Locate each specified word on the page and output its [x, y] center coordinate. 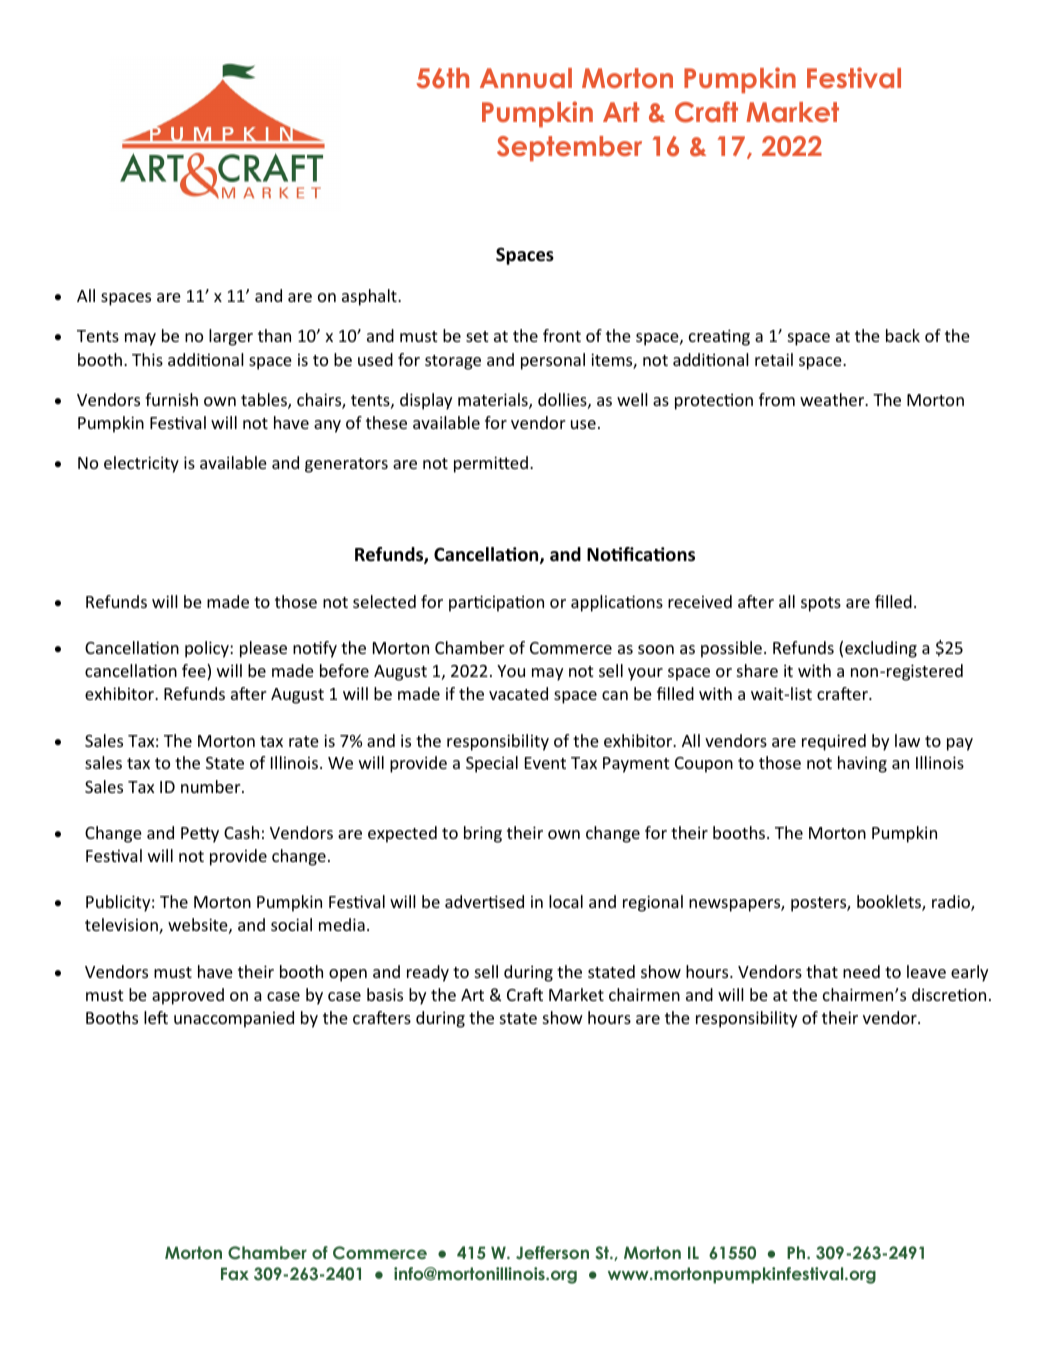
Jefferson [552, 1253]
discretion [949, 994]
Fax [235, 1273]
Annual [526, 78]
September [569, 148]
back [903, 335]
